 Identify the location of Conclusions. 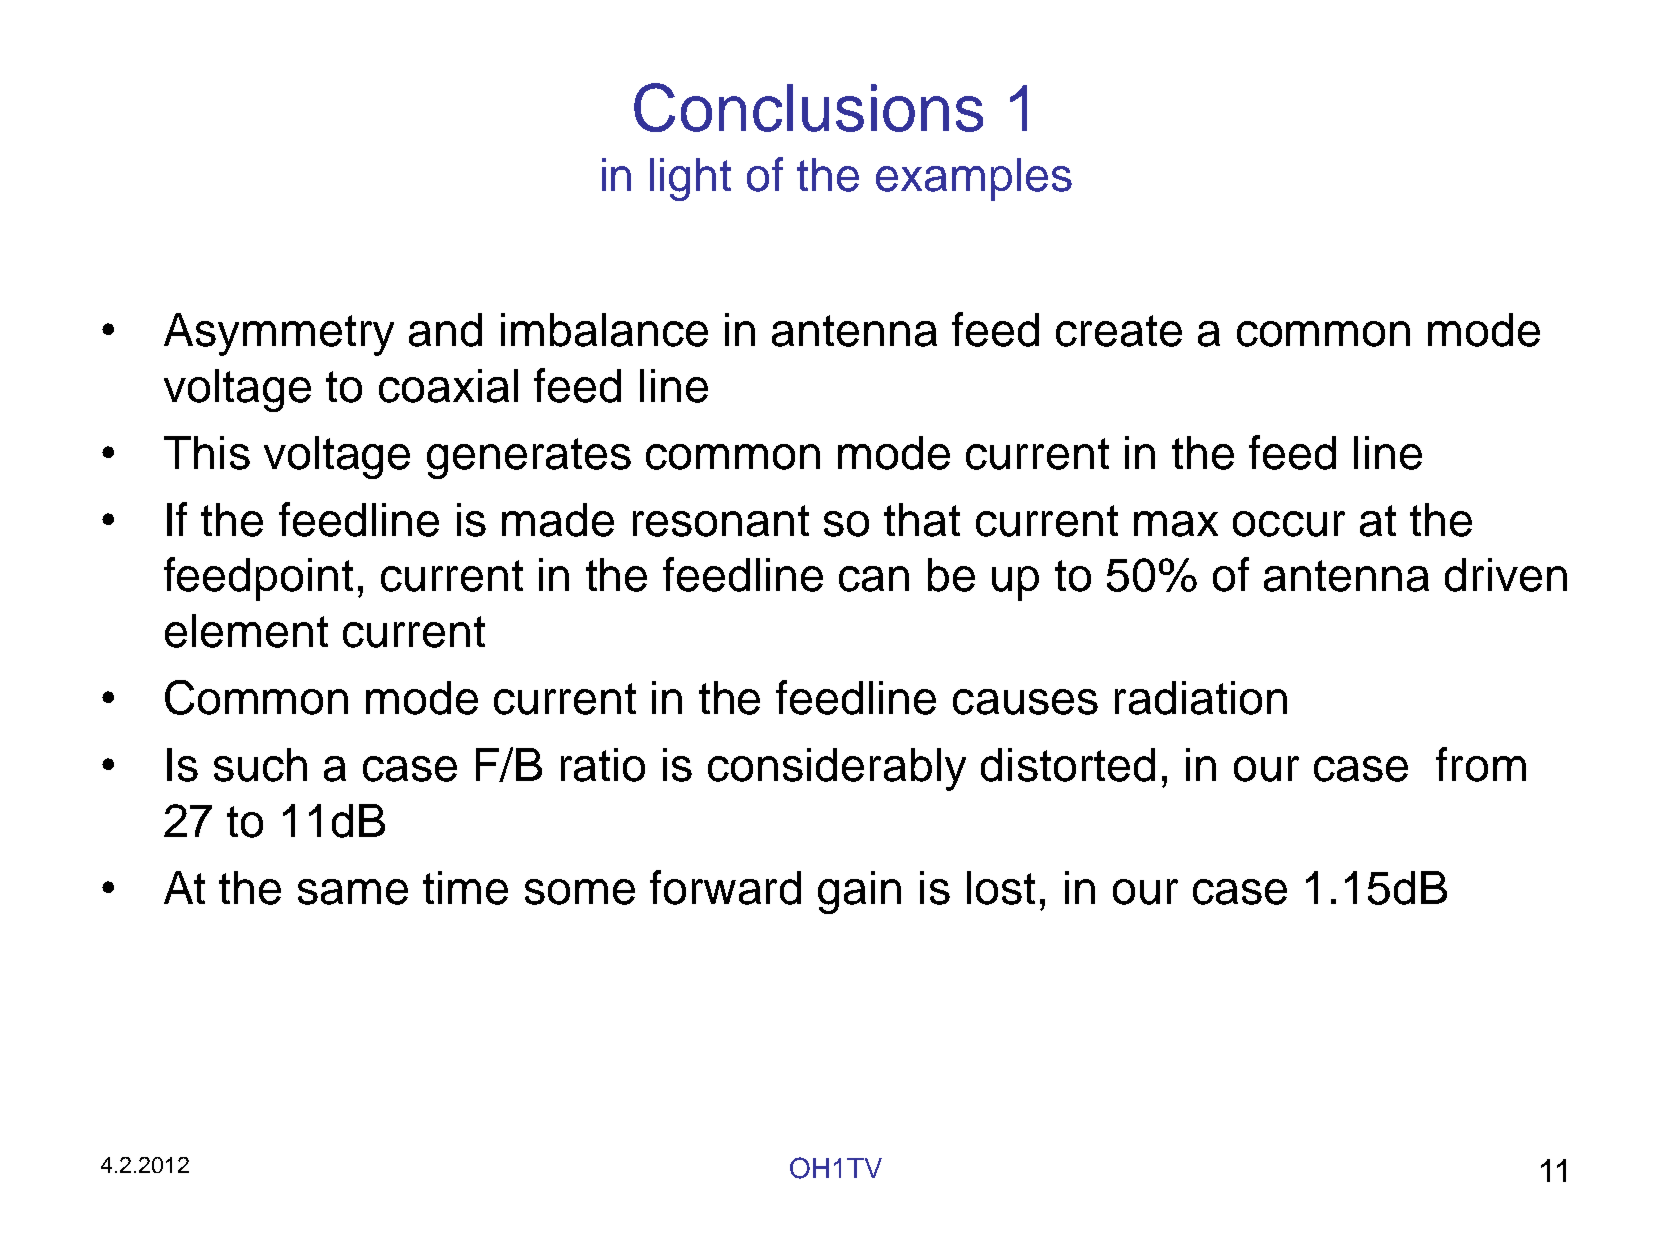
(808, 107).
